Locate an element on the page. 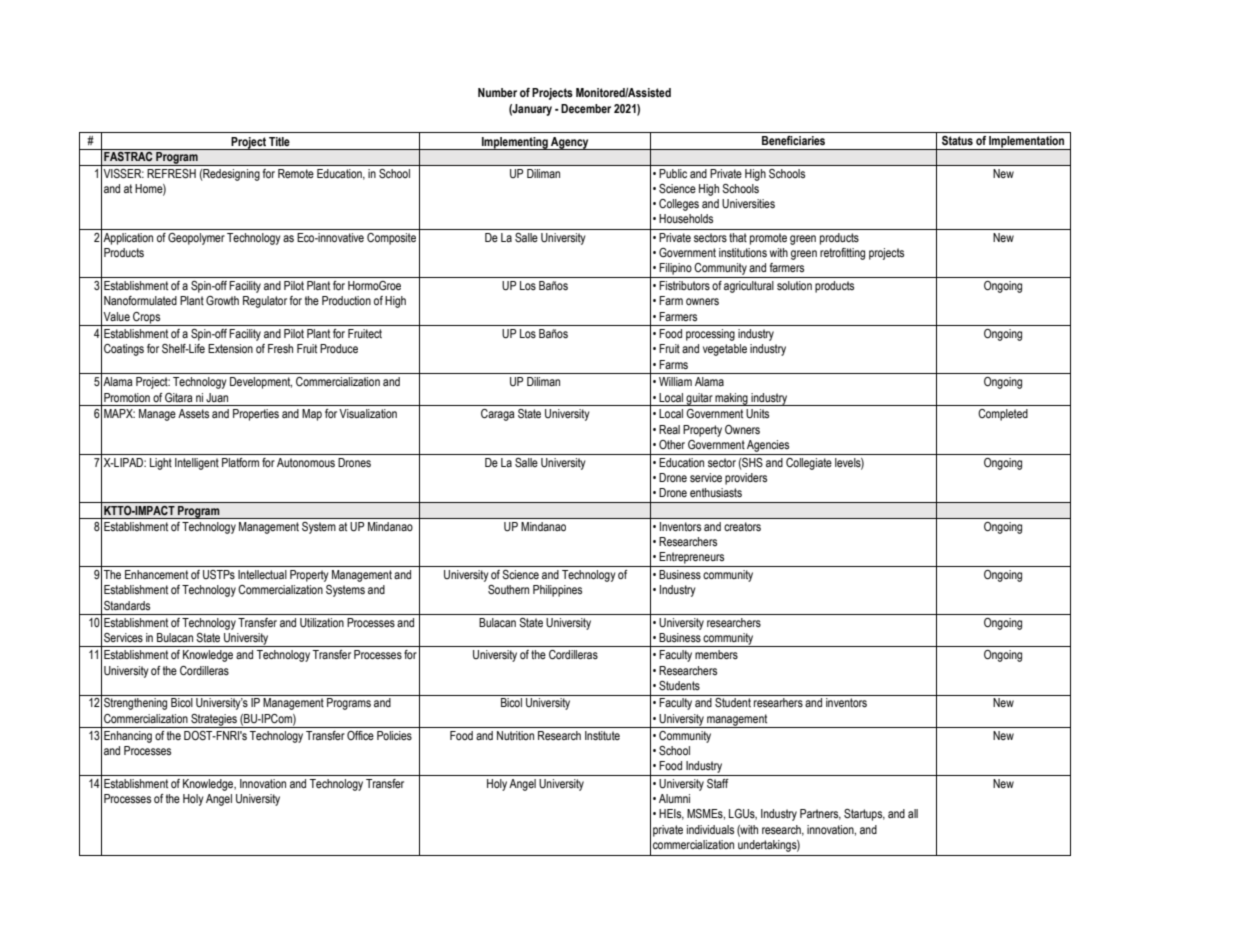 Image resolution: width=1233 pixels, height=952 pixels. William is located at coordinates (675, 381).
